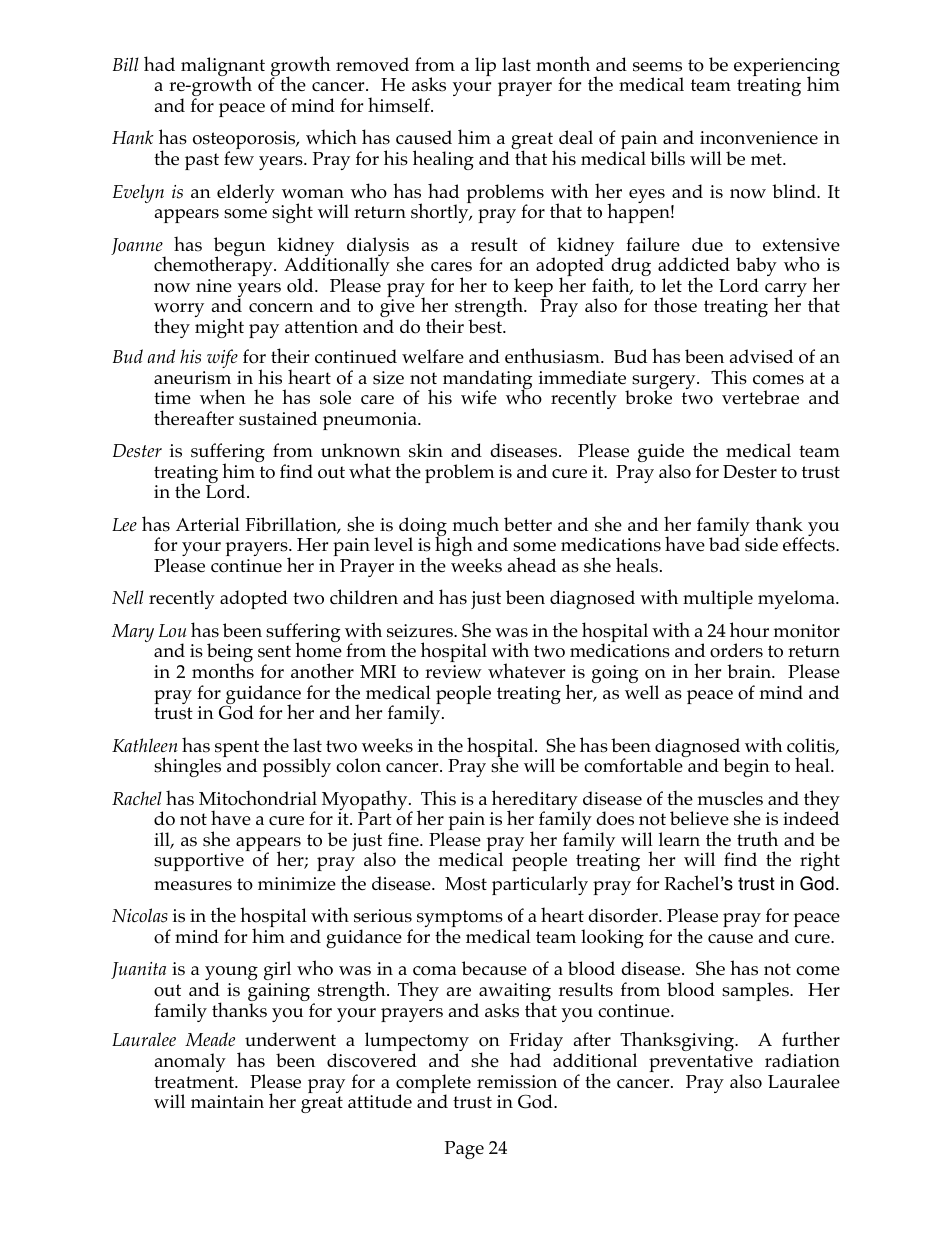 The width and height of the screenshot is (952, 1233). What do you see at coordinates (485, 66) in the screenshot?
I see `lip` at bounding box center [485, 66].
